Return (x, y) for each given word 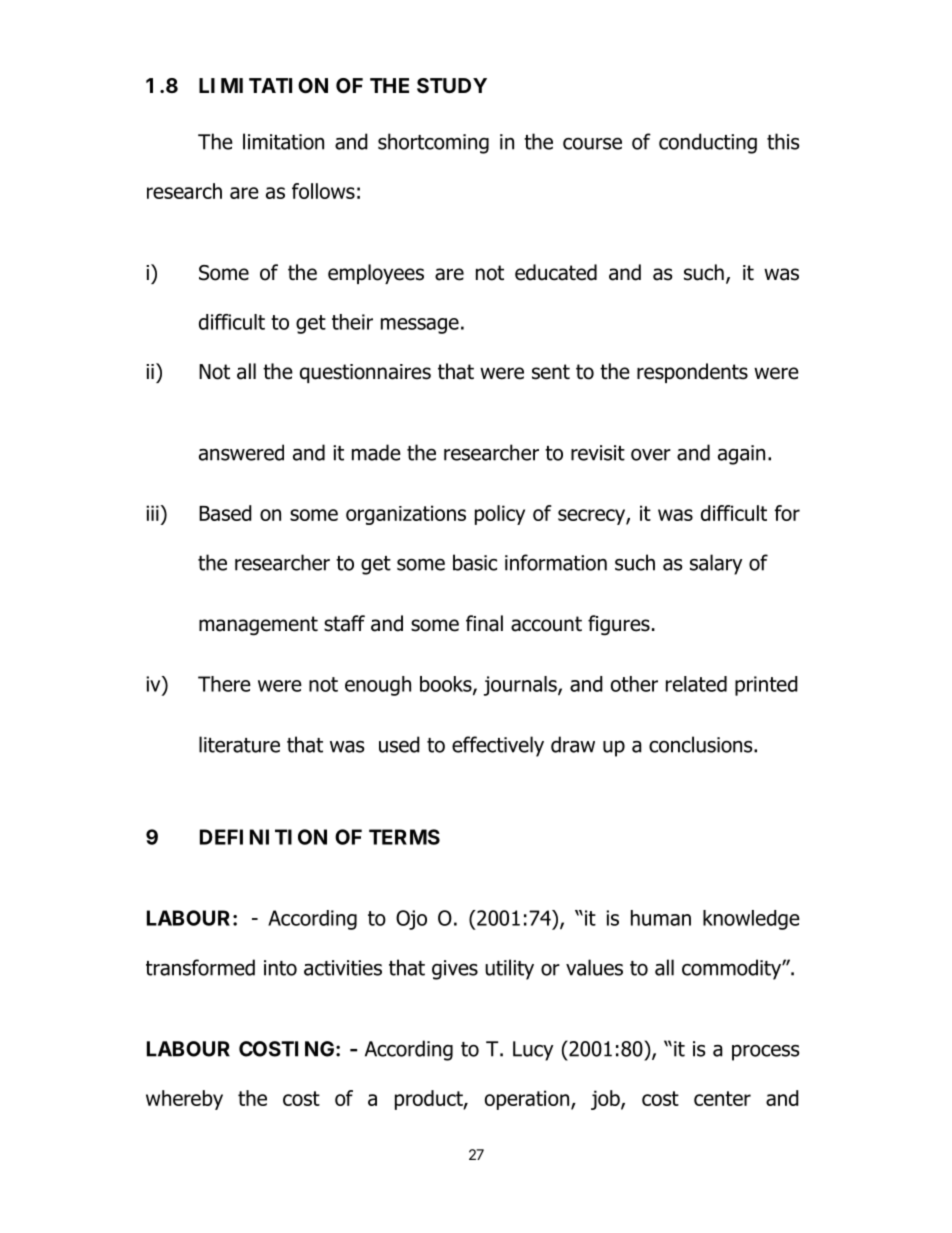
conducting (708, 143)
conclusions (702, 744)
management (258, 626)
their (352, 322)
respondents (692, 373)
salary (716, 564)
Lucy (533, 1051)
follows (323, 191)
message (420, 326)
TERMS (404, 837)
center (722, 1098)
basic (475, 562)
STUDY (452, 85)
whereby (184, 1100)
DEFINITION (263, 837)
